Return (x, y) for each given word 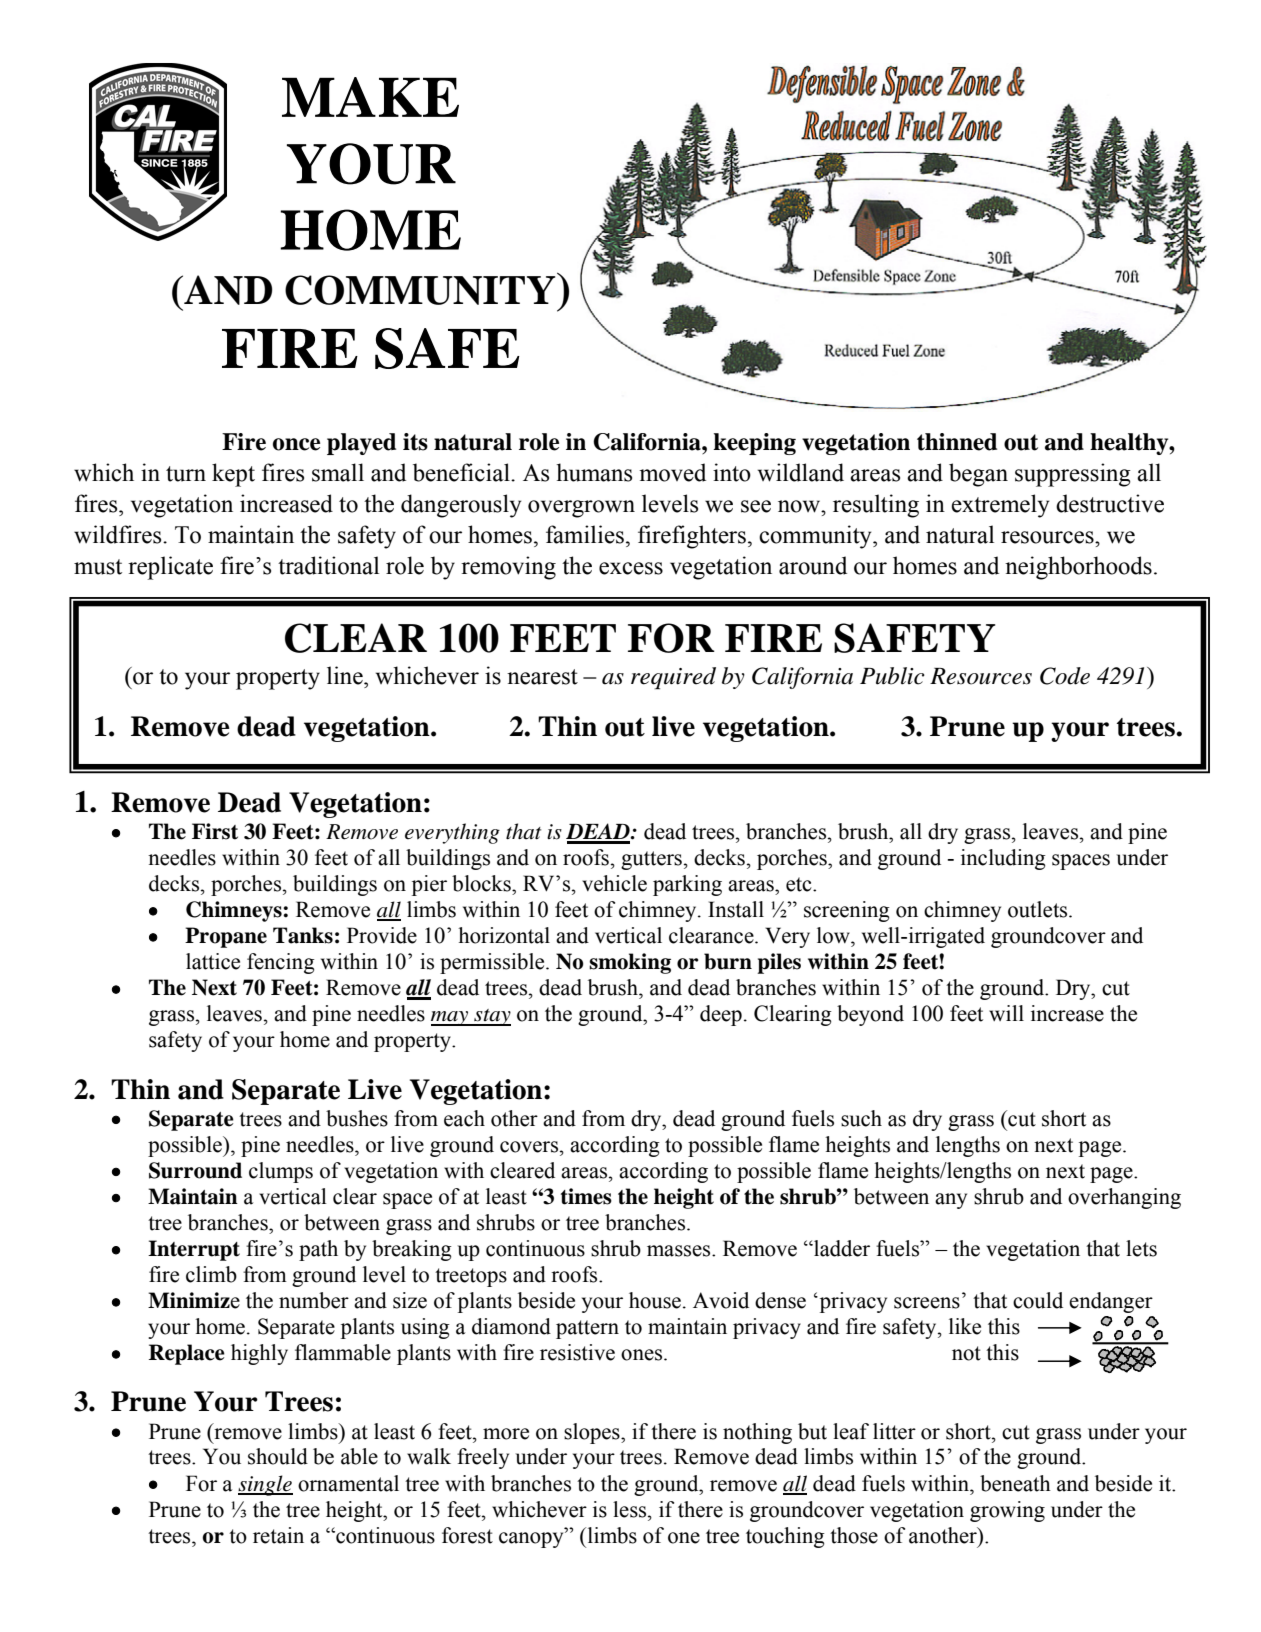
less (631, 1509)
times (586, 1196)
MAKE (370, 97)
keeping (754, 444)
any (951, 1201)
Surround (195, 1170)
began (978, 475)
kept (233, 475)
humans (594, 472)
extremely (1000, 506)
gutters (651, 860)
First (215, 831)
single (265, 1485)
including (1003, 859)
